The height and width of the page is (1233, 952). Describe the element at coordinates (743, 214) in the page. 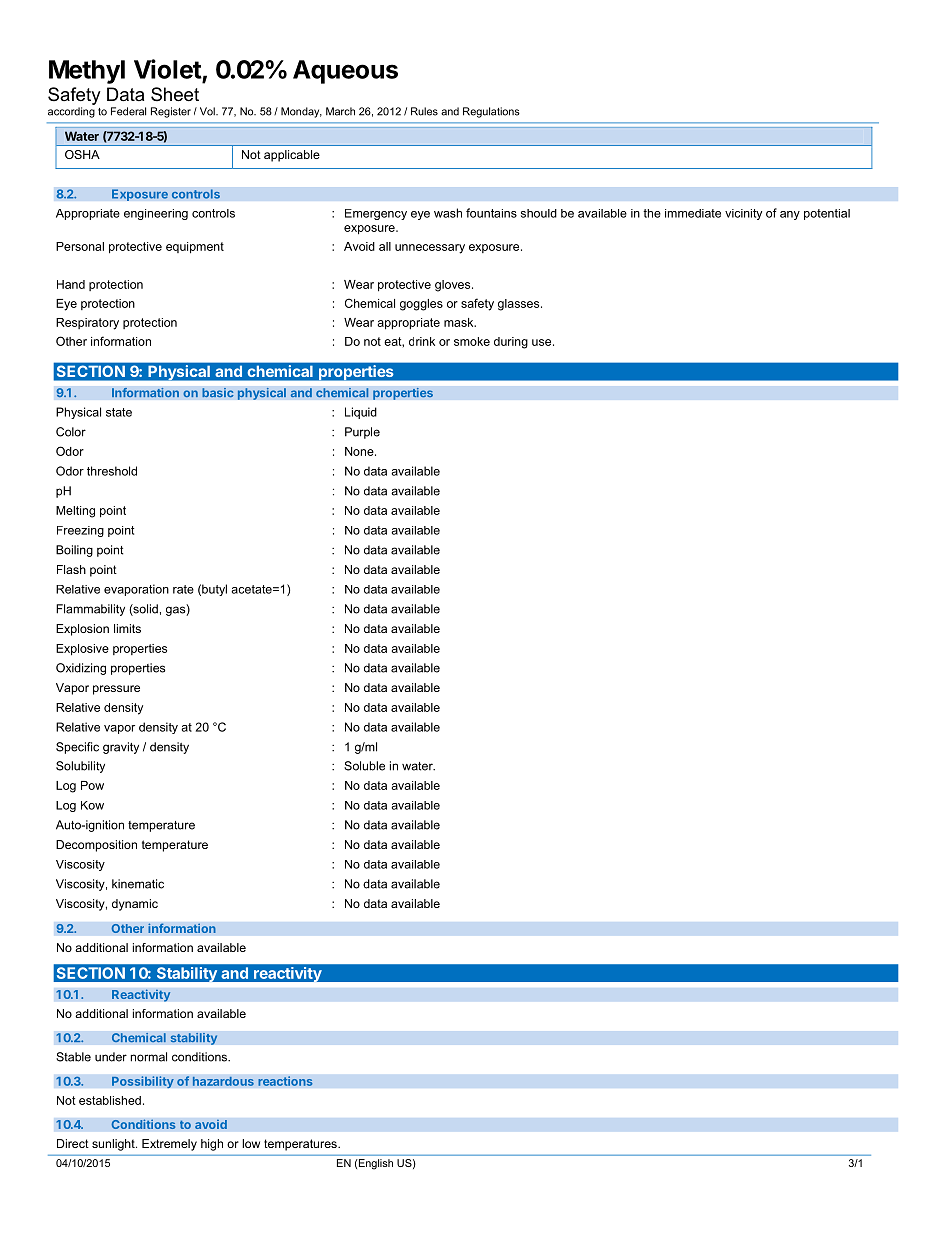

I see `vicinity` at that location.
